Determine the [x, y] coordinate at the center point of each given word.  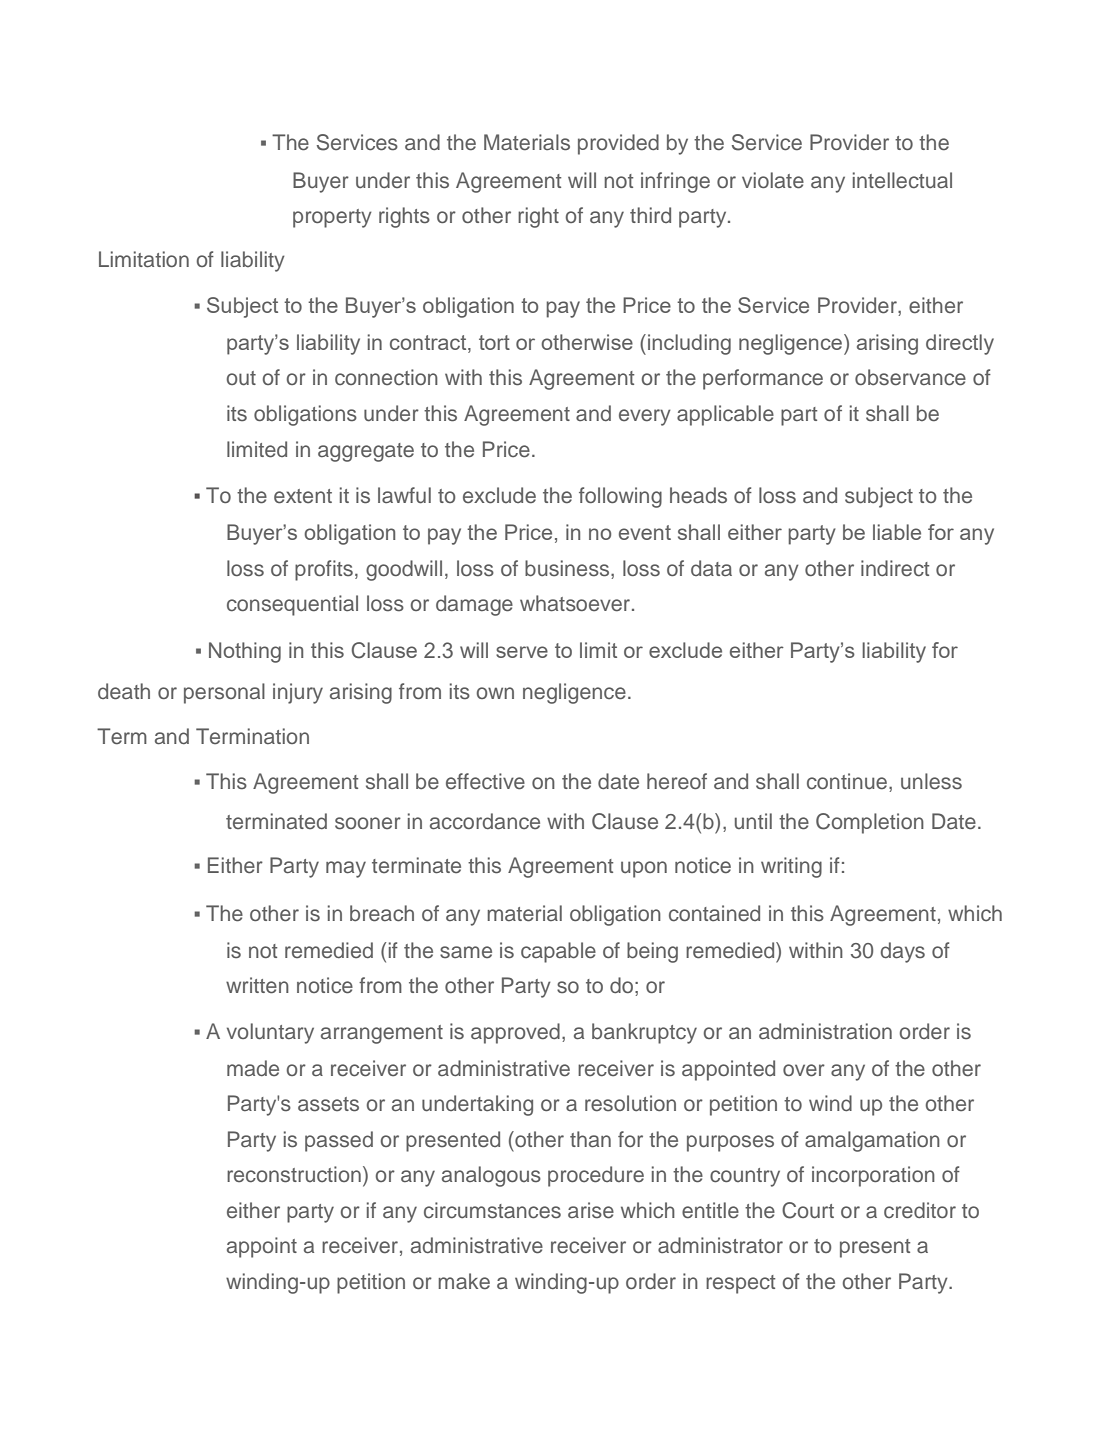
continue [847, 781]
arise [591, 1210]
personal [224, 693]
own [495, 693]
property [332, 218]
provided [618, 144]
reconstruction [294, 1174]
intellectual [902, 180]
